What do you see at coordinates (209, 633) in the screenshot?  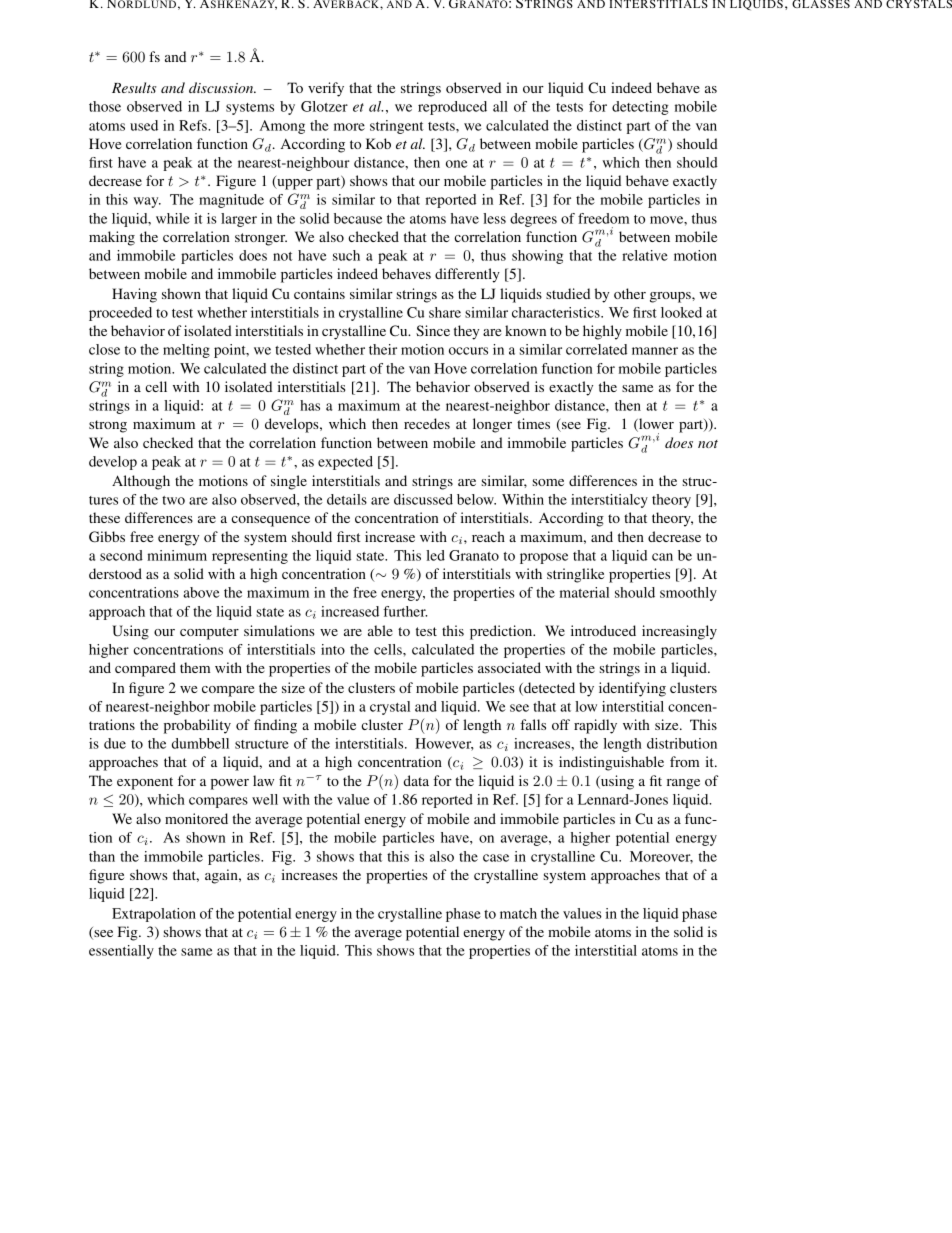 I see `computer` at bounding box center [209, 633].
